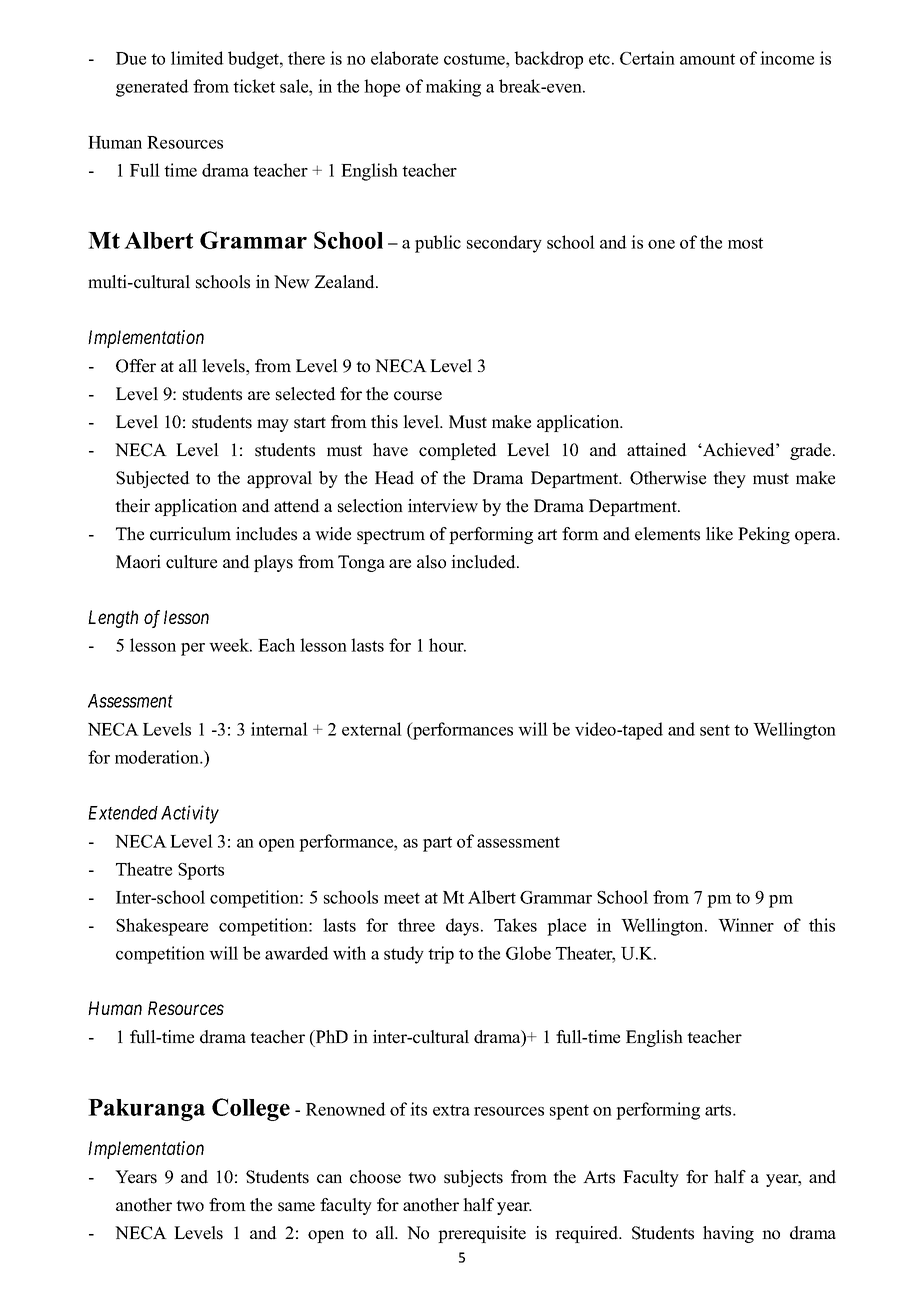  I want to click on same, so click(296, 1207).
